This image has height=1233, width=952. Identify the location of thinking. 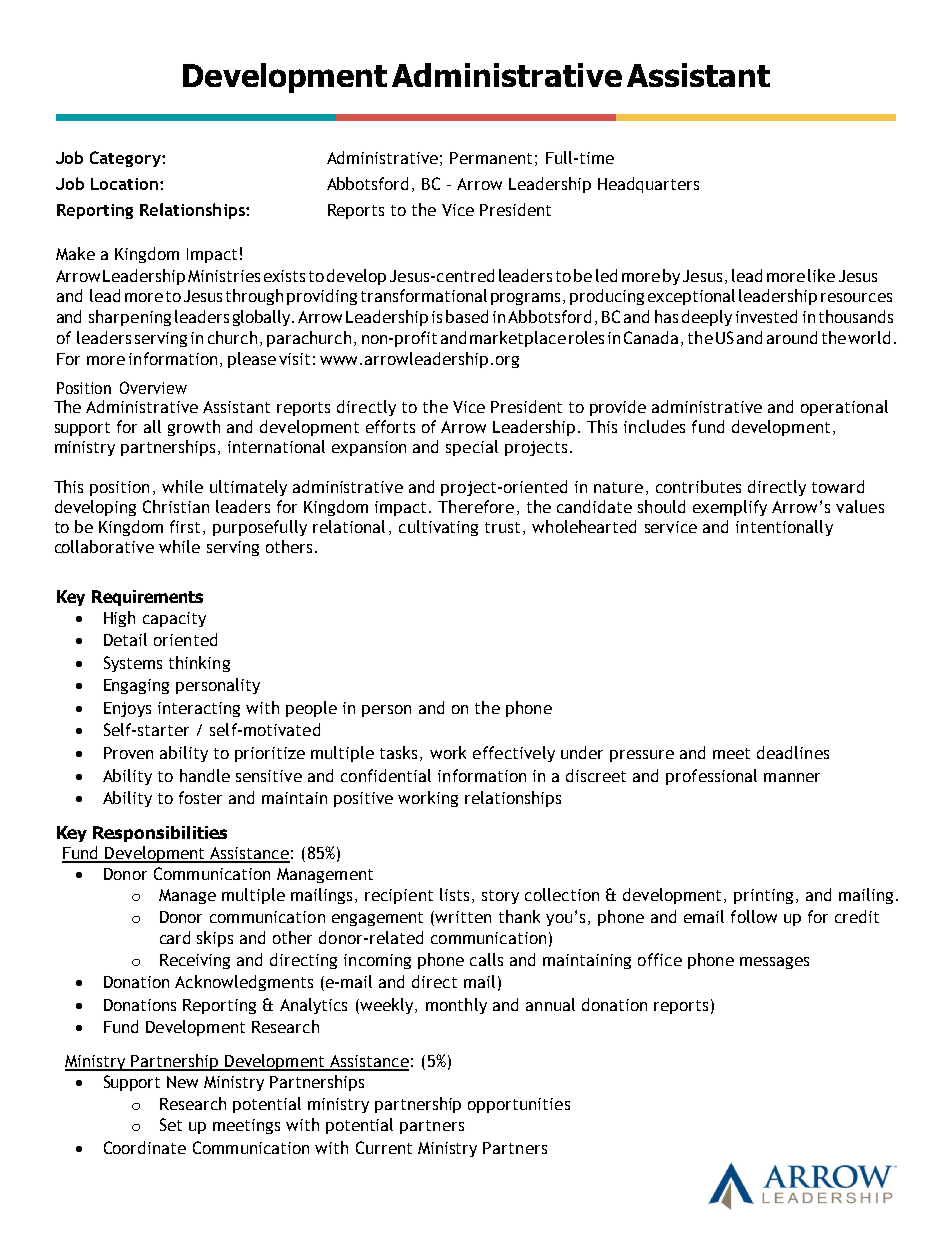
(199, 664).
